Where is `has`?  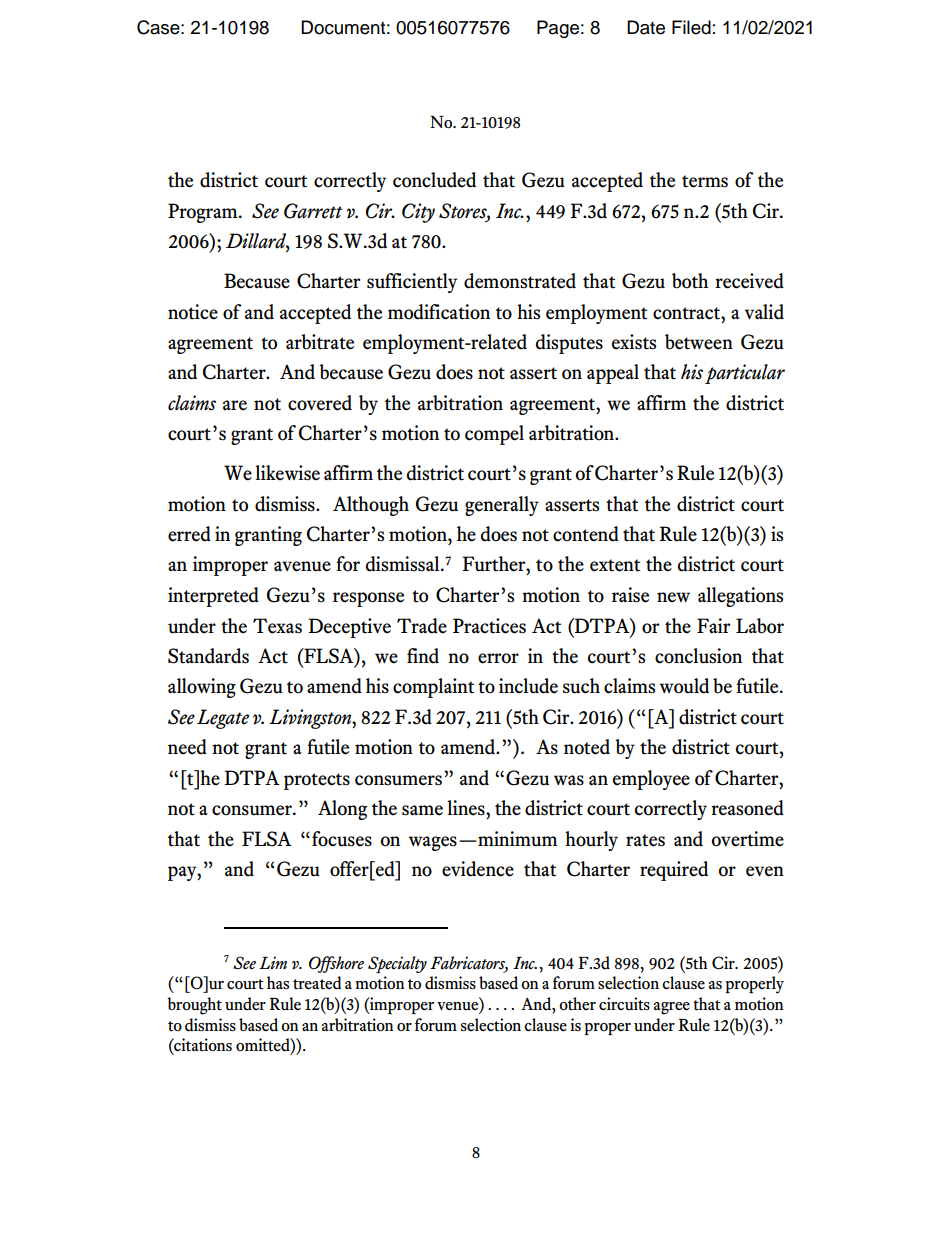
has is located at coordinates (278, 982).
